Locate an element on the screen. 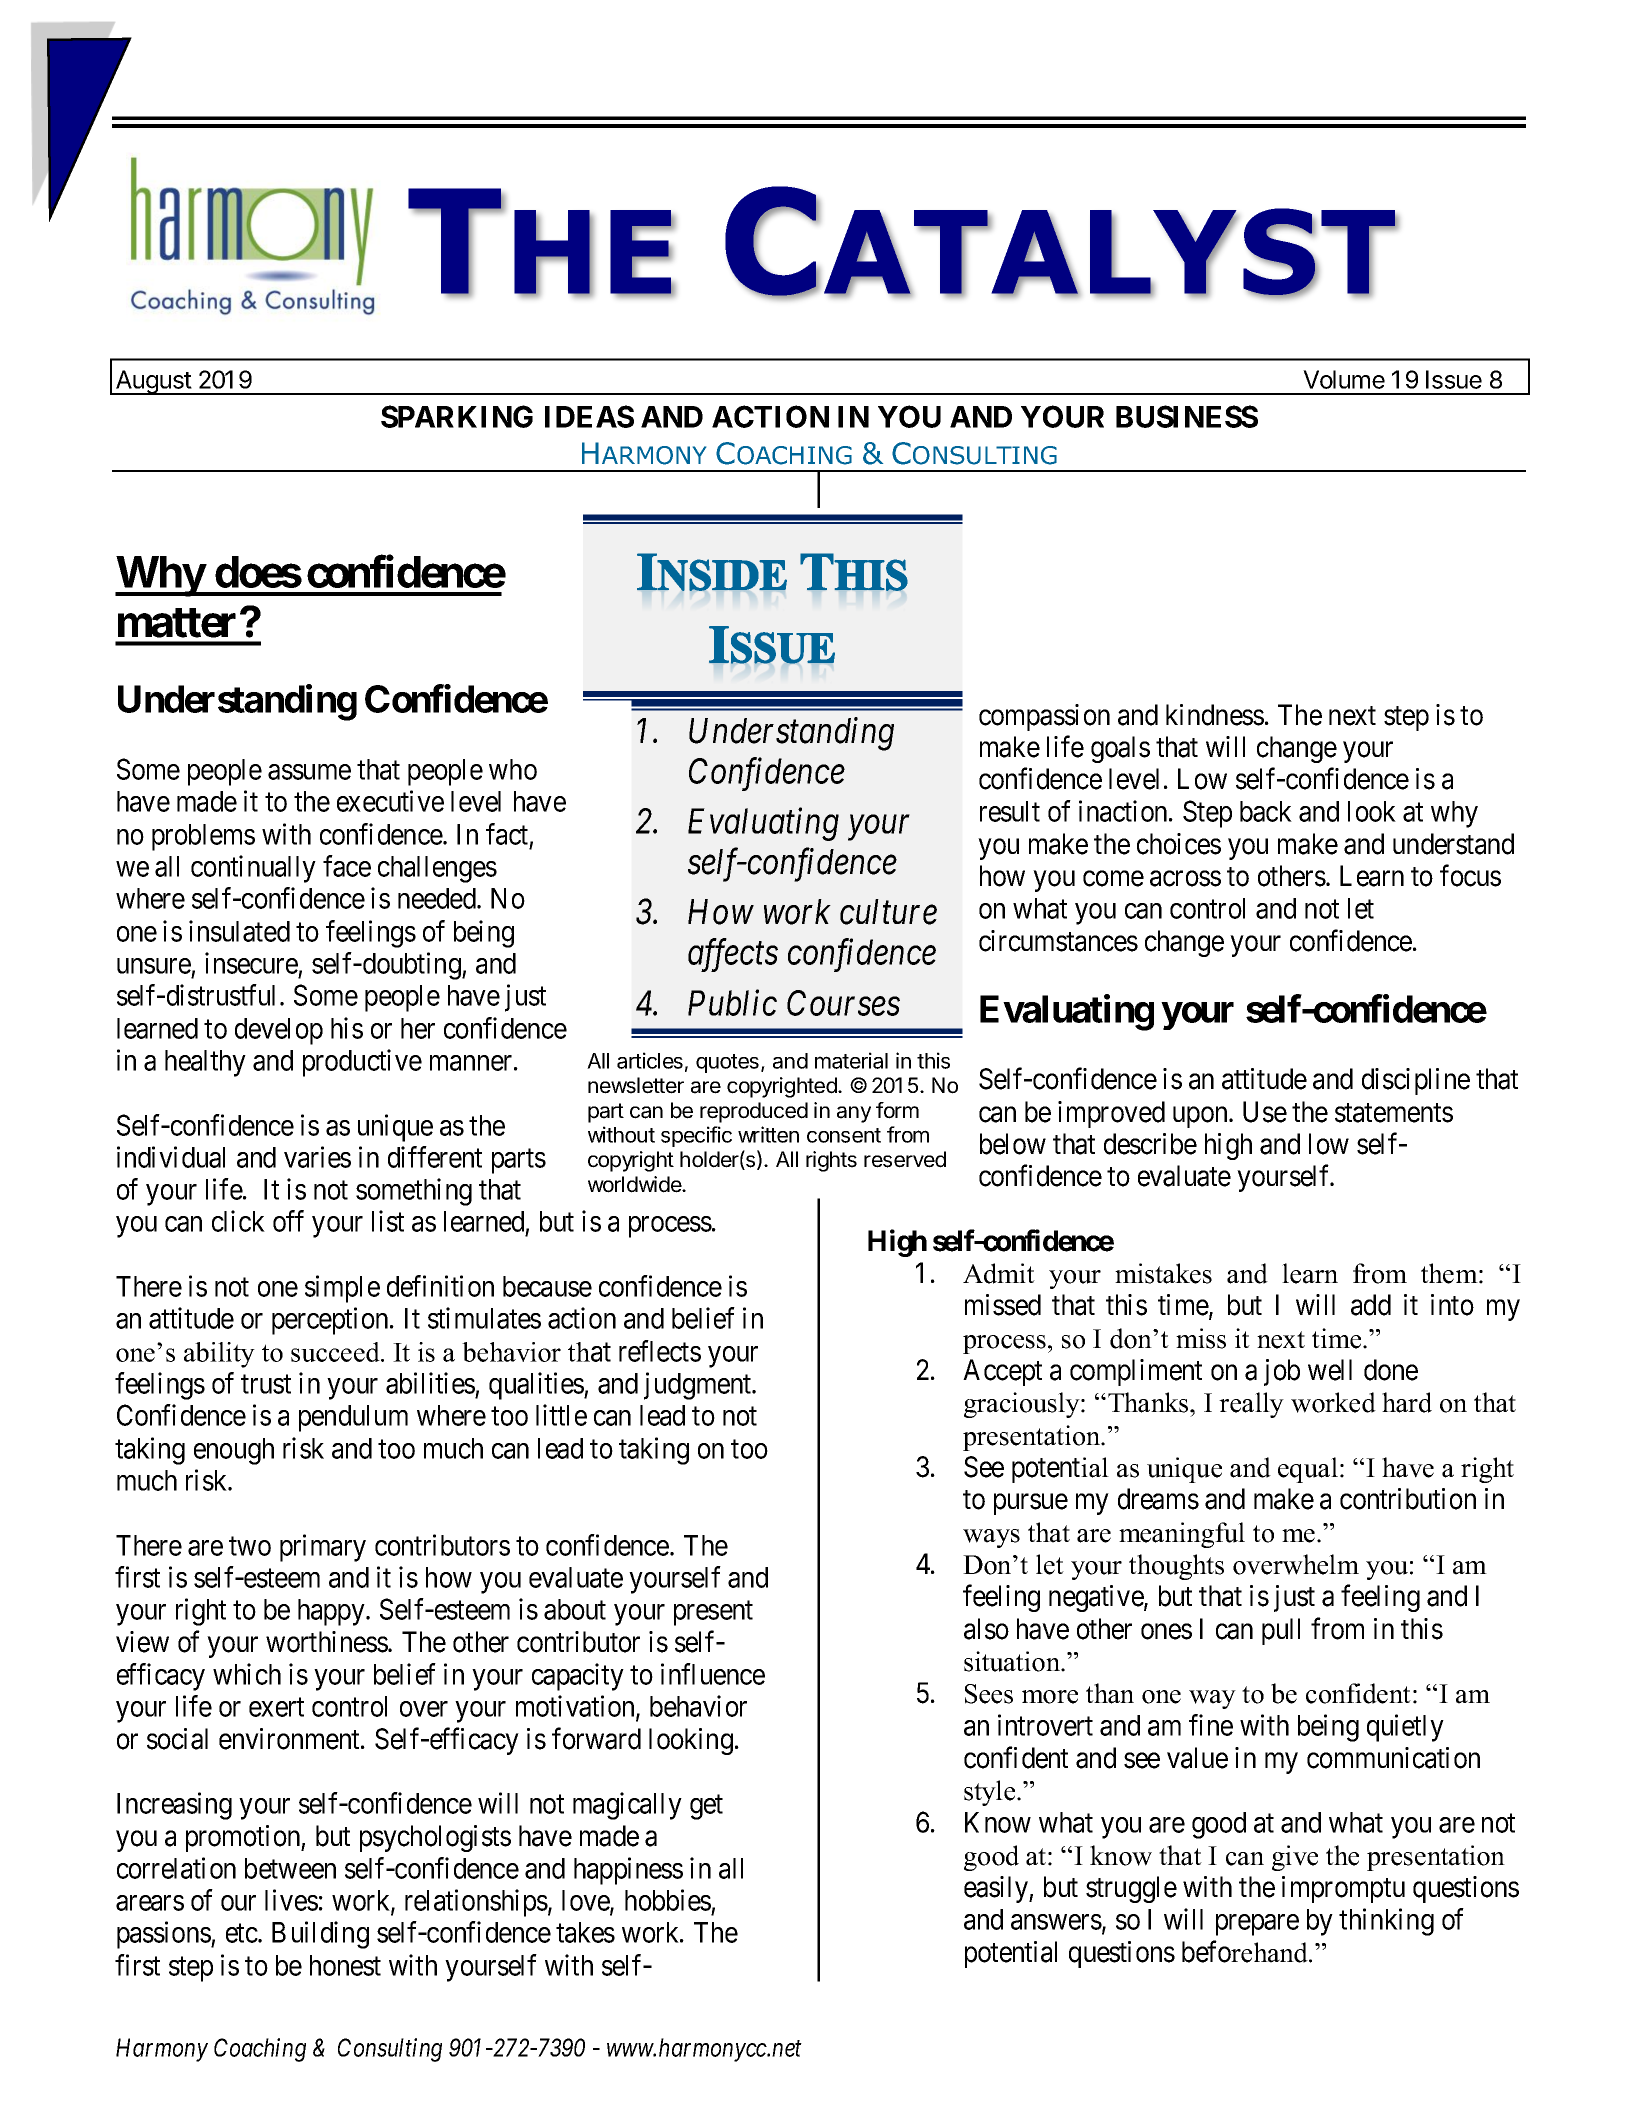 Image resolution: width=1637 pixels, height=2119 pixels. impromptu is located at coordinates (1343, 1889).
